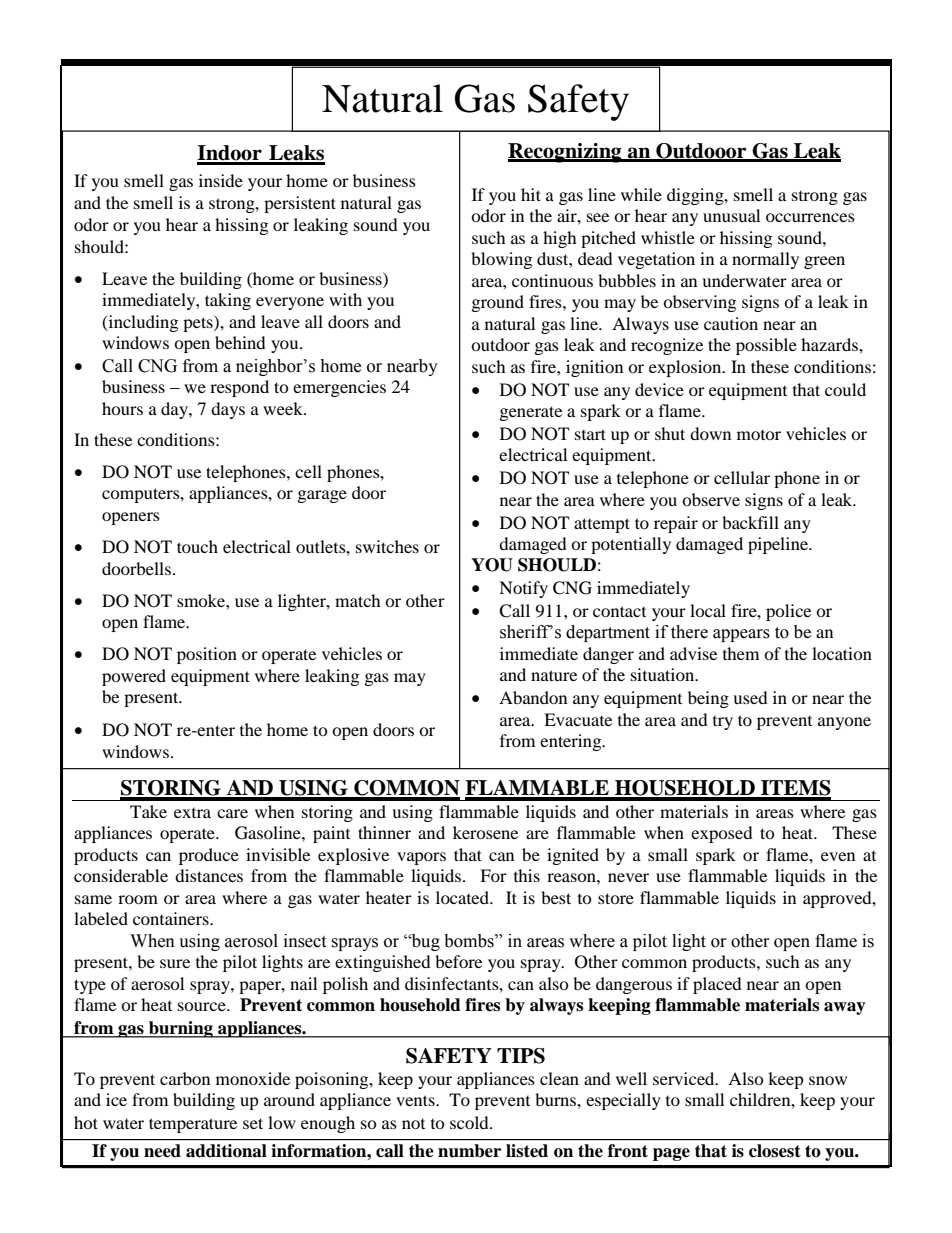  I want to click on backfill, so click(750, 522).
